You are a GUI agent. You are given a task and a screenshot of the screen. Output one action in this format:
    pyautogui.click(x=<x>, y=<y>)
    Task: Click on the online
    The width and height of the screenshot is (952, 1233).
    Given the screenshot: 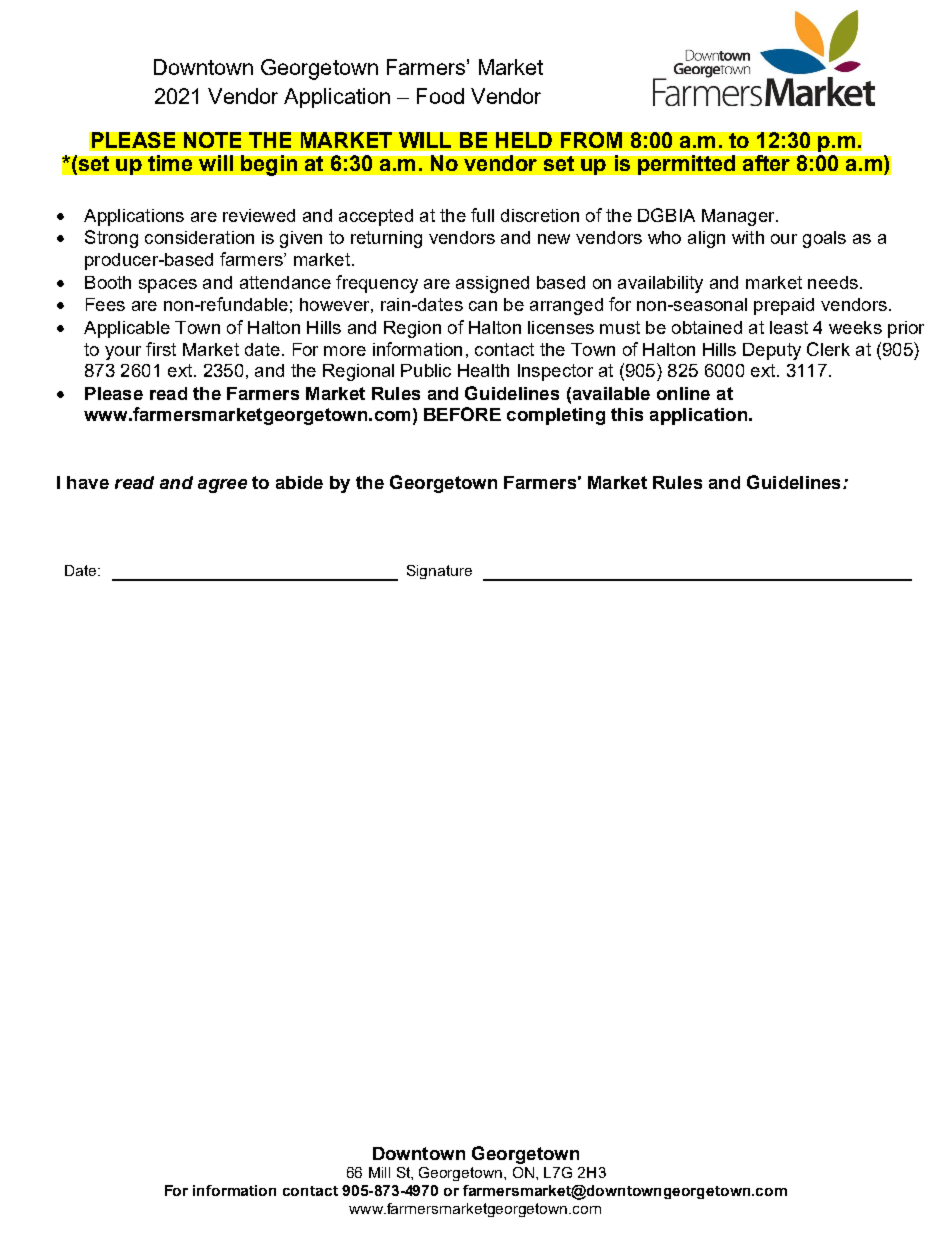 What is the action you would take?
    pyautogui.click(x=683, y=393)
